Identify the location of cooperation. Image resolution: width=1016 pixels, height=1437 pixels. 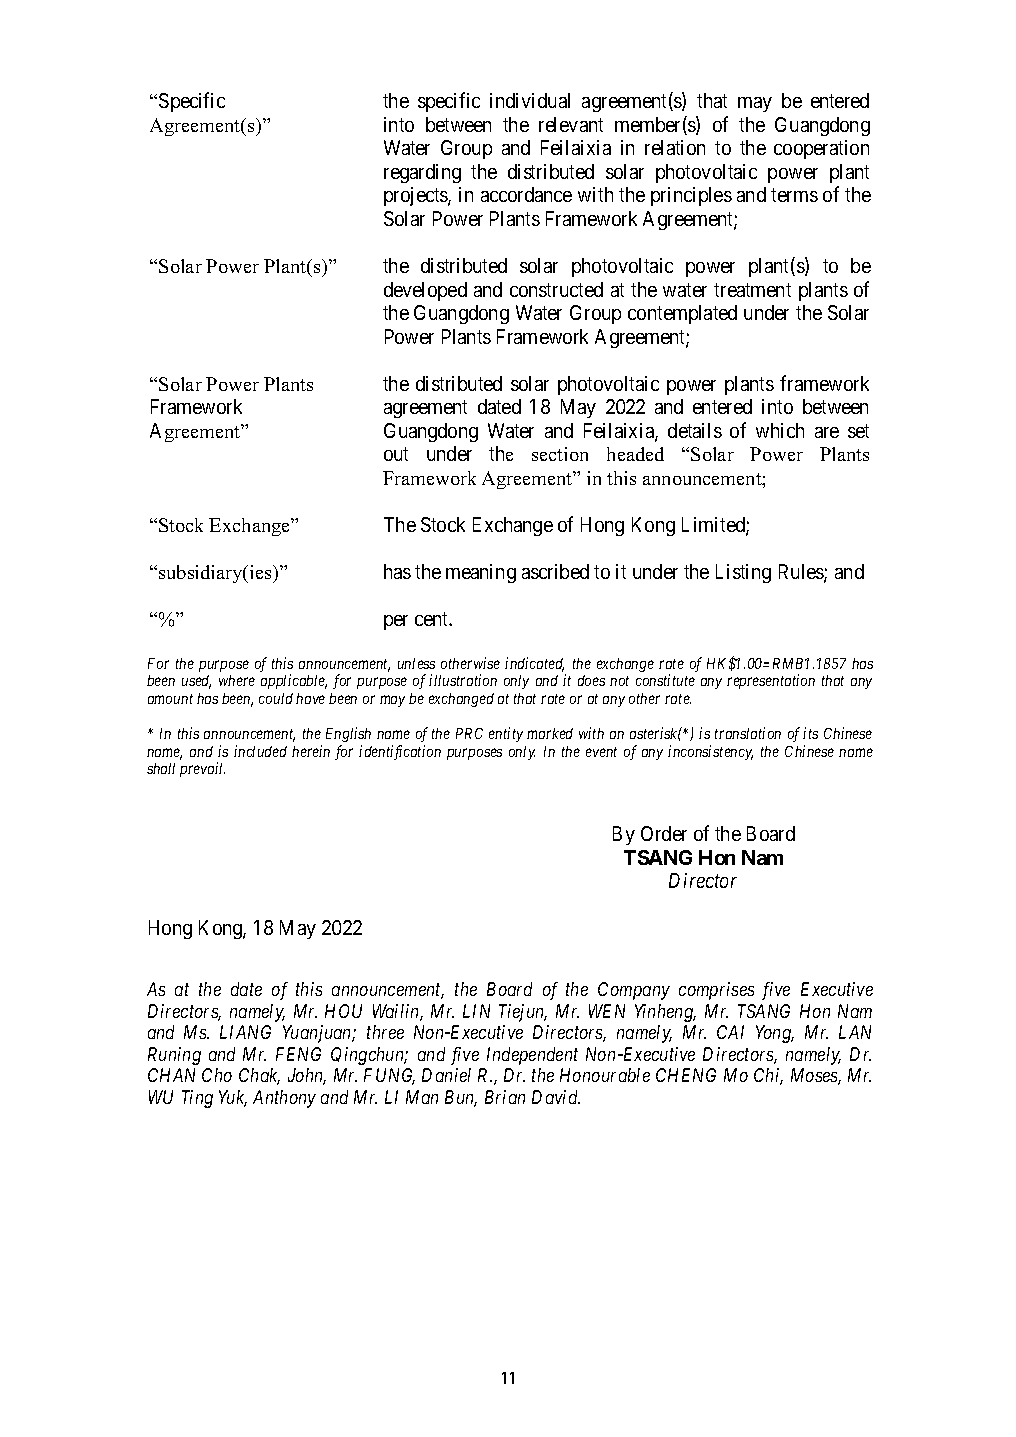
(821, 149).
